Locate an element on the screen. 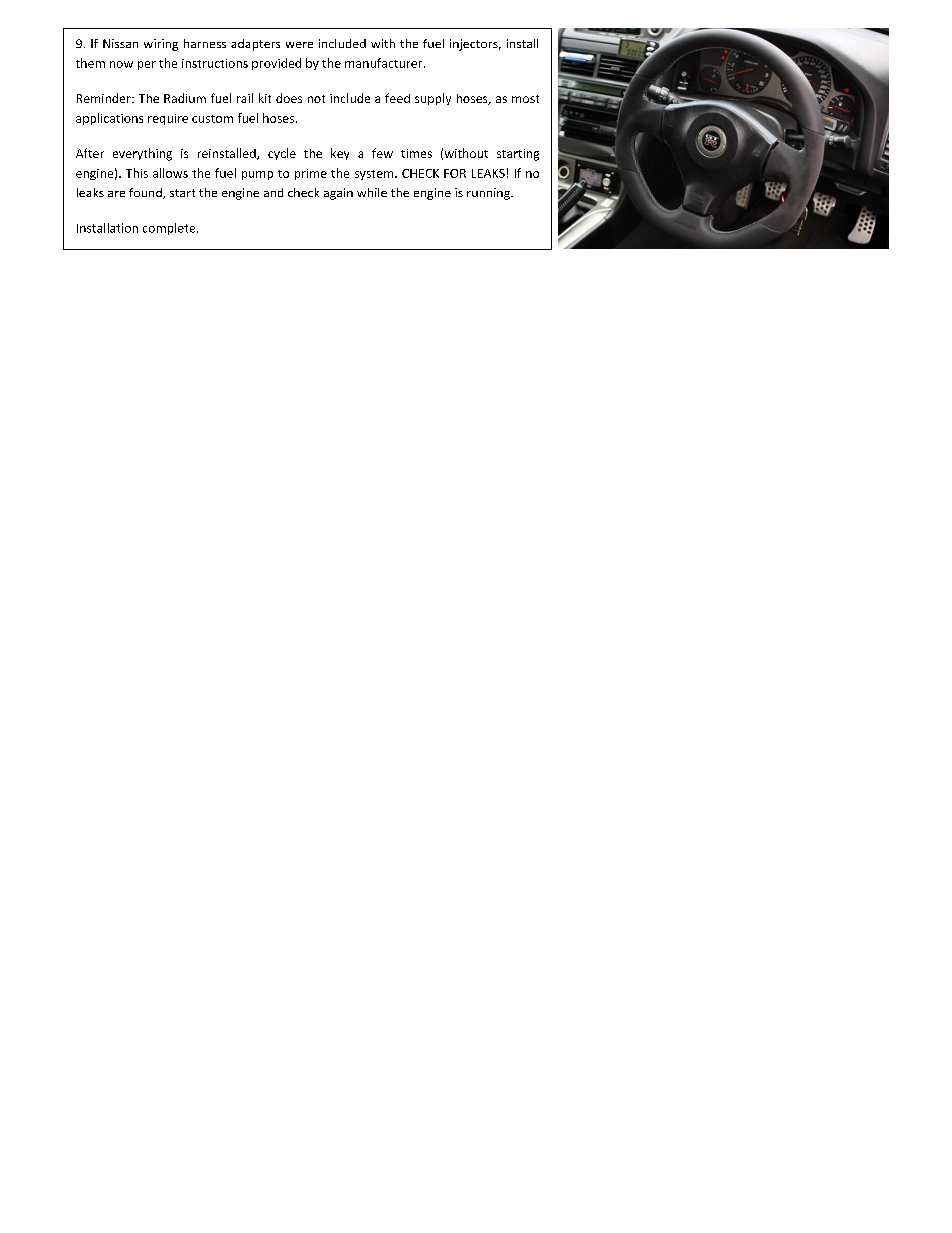 The image size is (952, 1233). complete is located at coordinates (170, 229).
